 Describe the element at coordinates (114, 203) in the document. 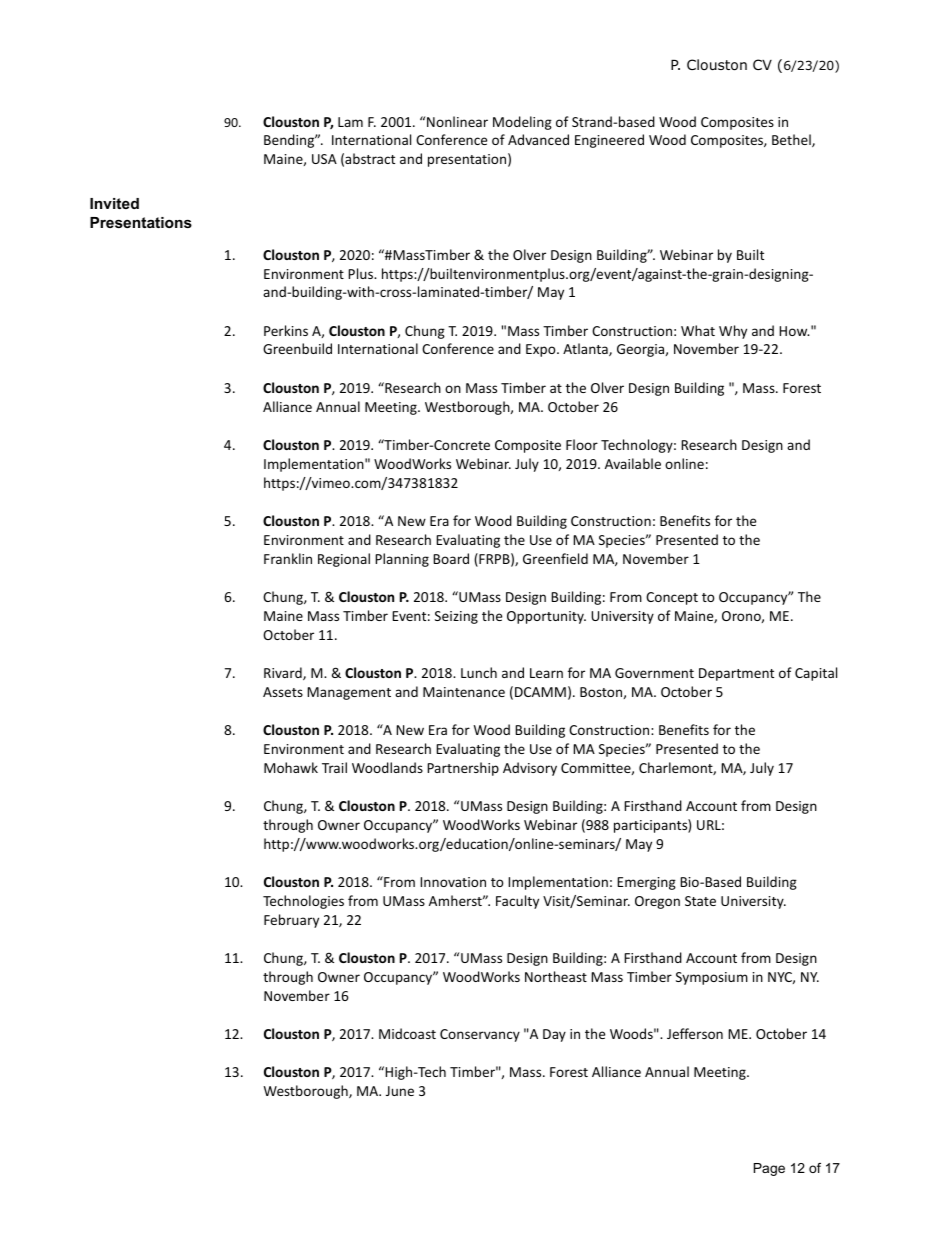

I see `Invited` at that location.
